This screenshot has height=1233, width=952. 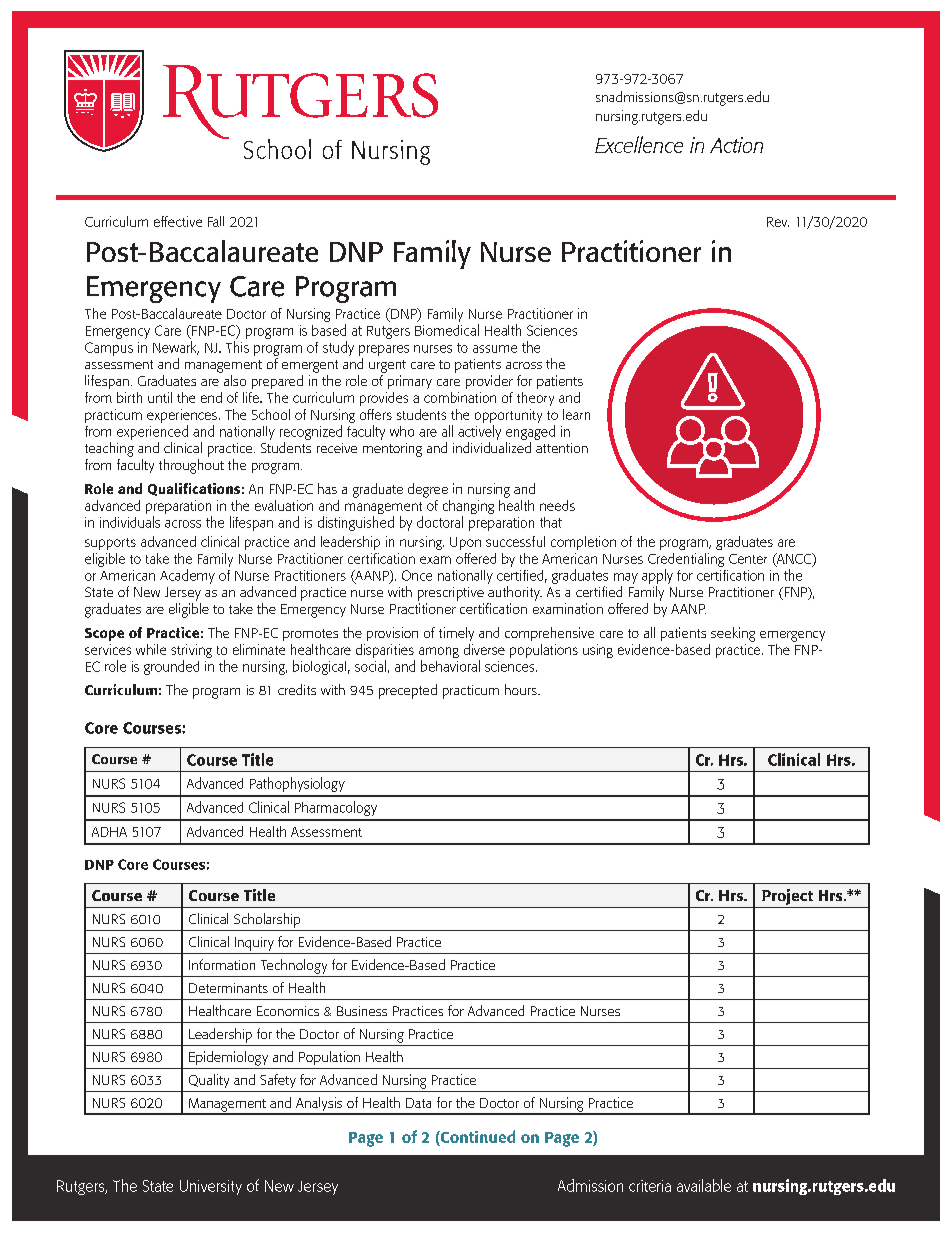 What do you see at coordinates (450, 666) in the screenshot?
I see `behavioral` at bounding box center [450, 666].
